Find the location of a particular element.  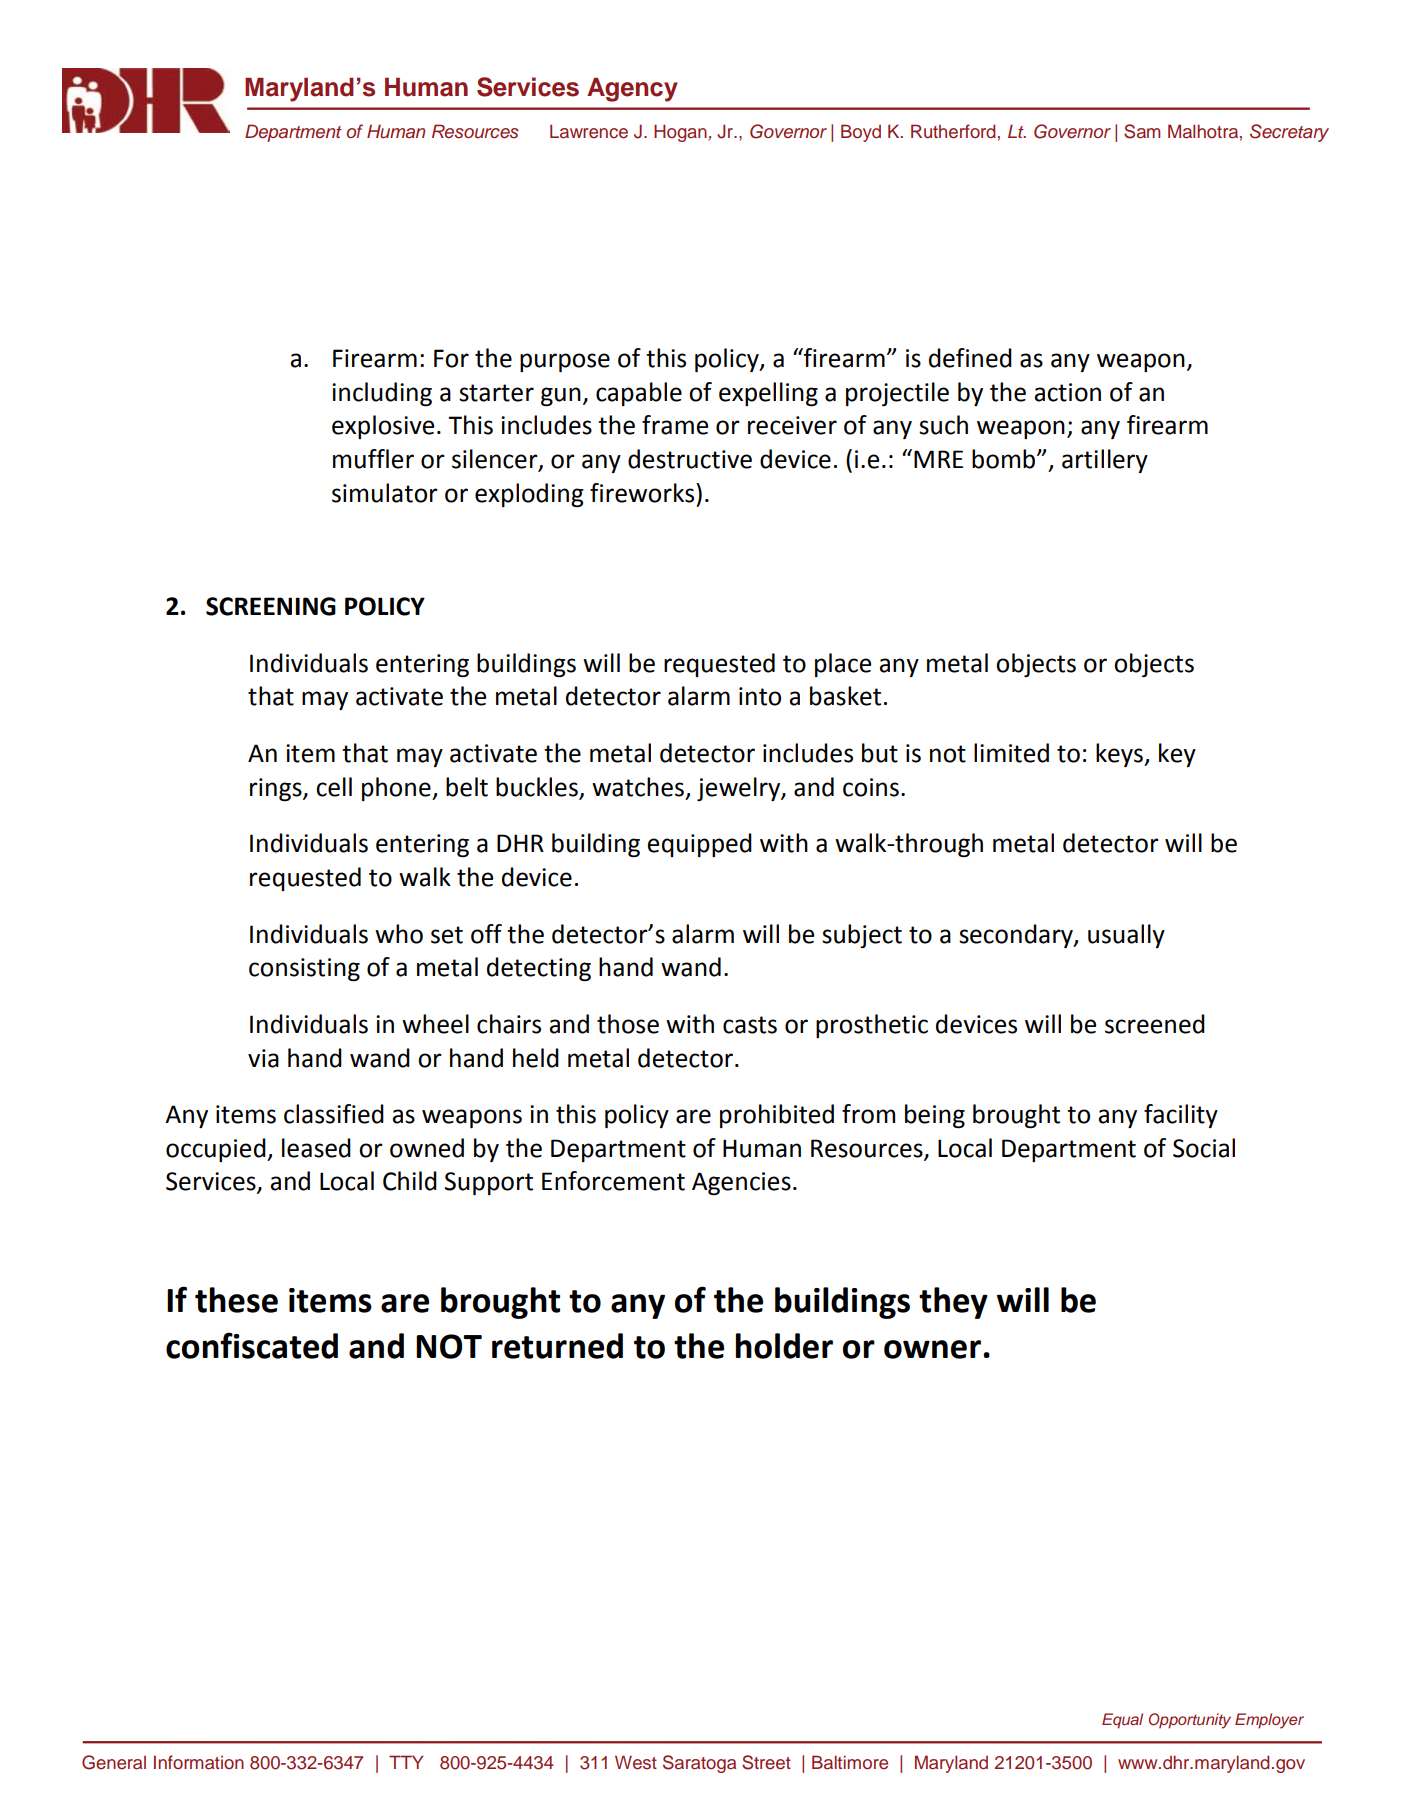

Saratoga is located at coordinates (699, 1764).
